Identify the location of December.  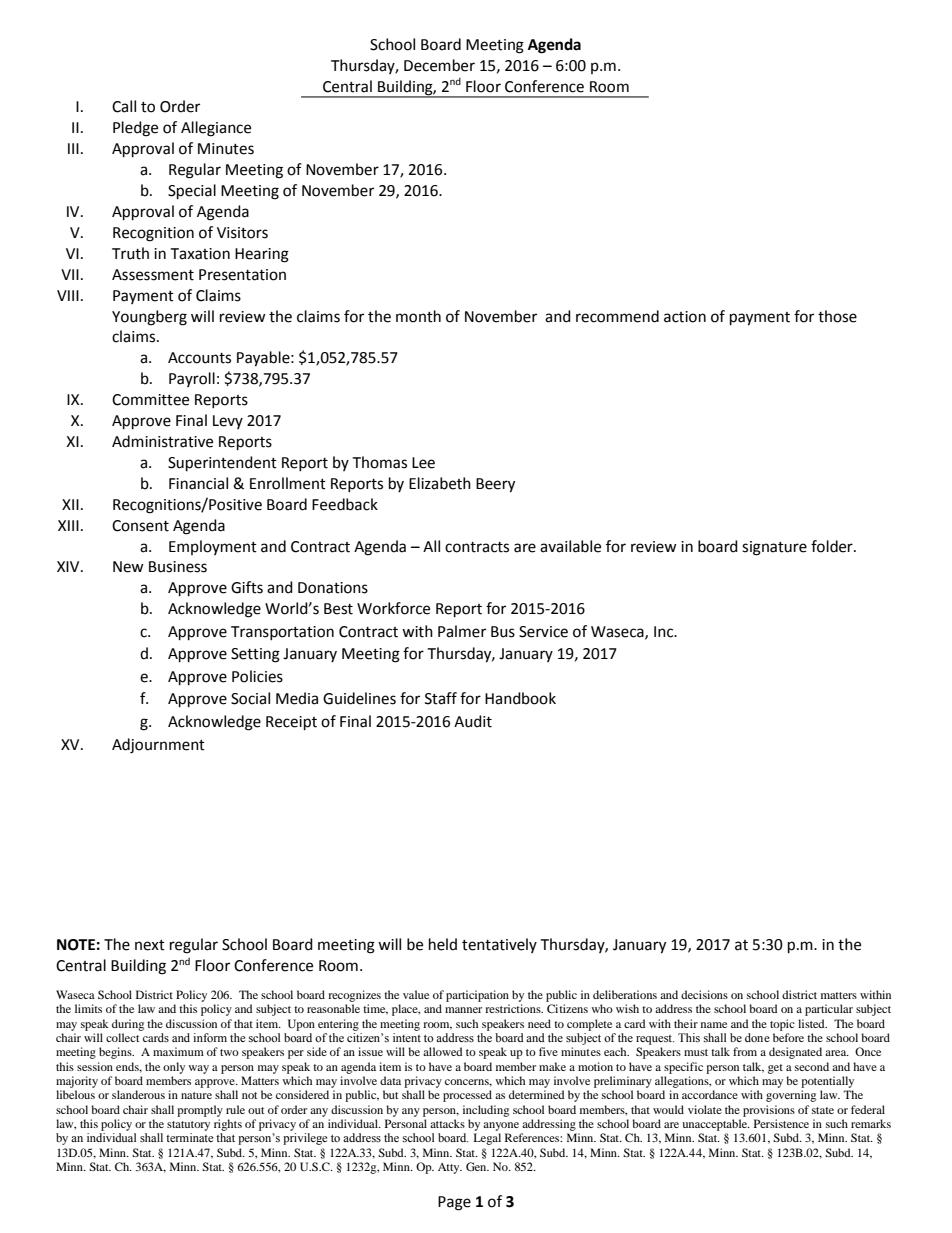
(439, 65).
